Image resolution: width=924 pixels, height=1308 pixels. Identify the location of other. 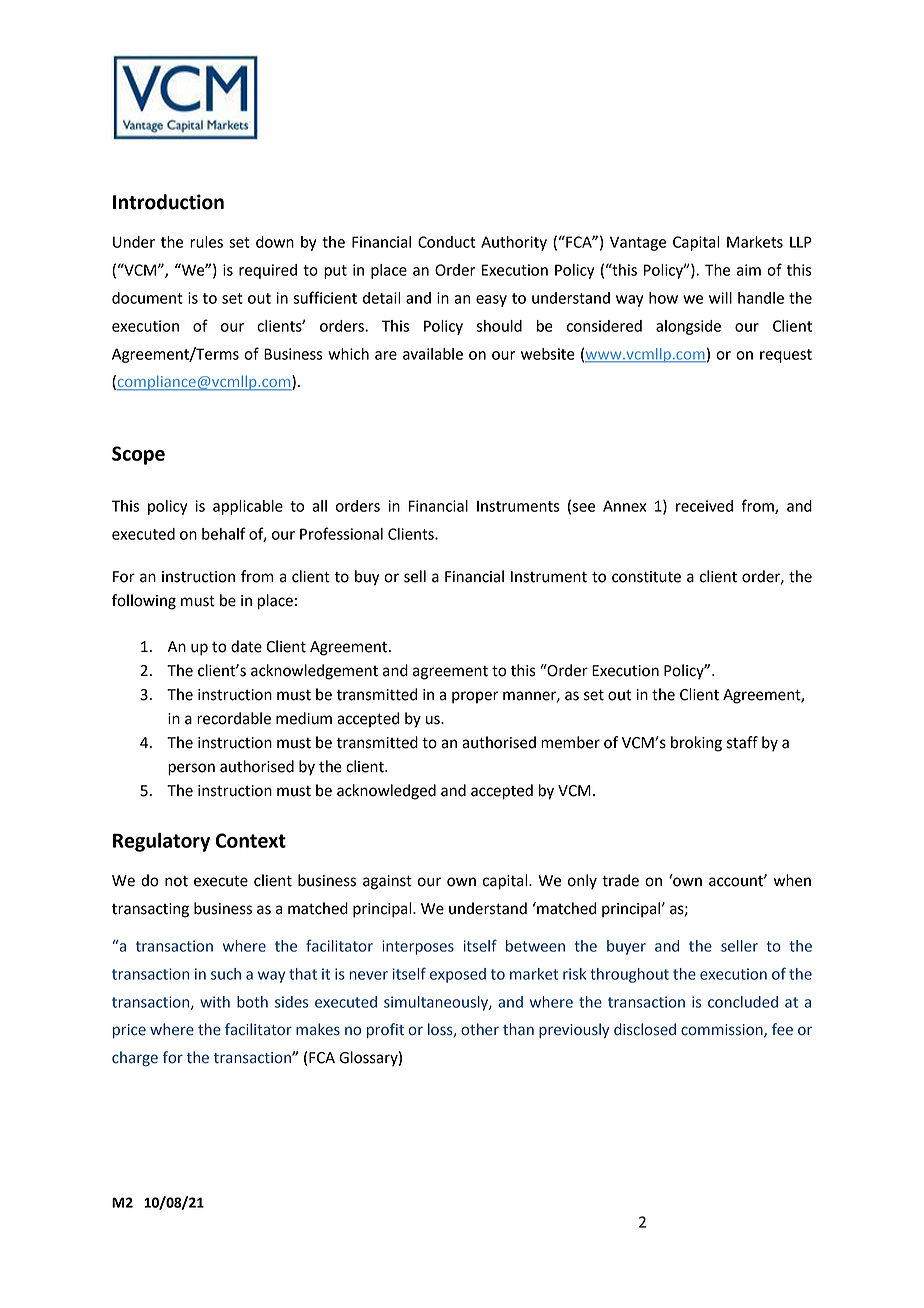
(480, 1029).
